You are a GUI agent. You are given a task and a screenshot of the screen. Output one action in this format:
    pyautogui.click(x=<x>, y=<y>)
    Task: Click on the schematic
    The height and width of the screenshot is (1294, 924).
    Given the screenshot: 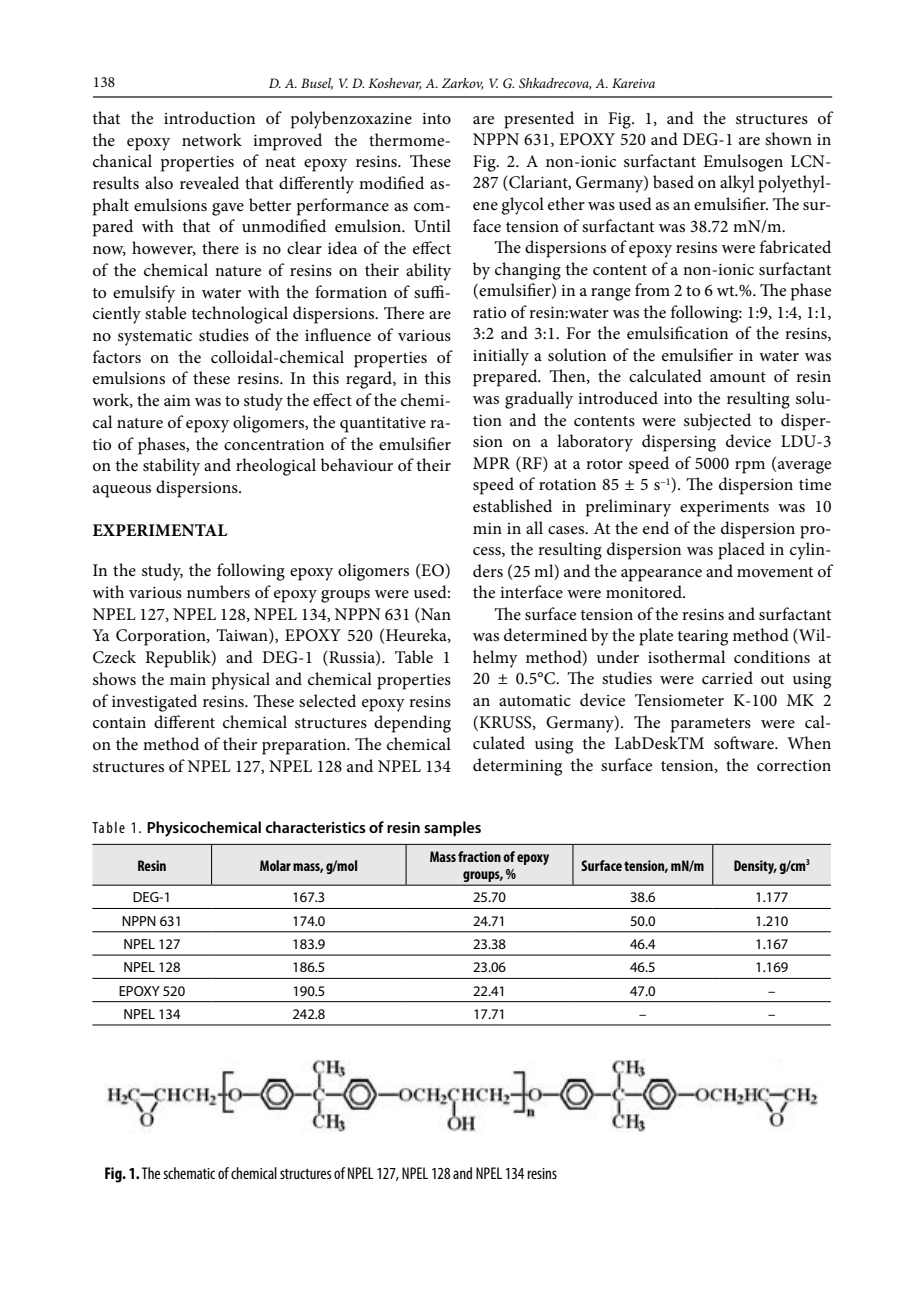 What is the action you would take?
    pyautogui.click(x=189, y=1173)
